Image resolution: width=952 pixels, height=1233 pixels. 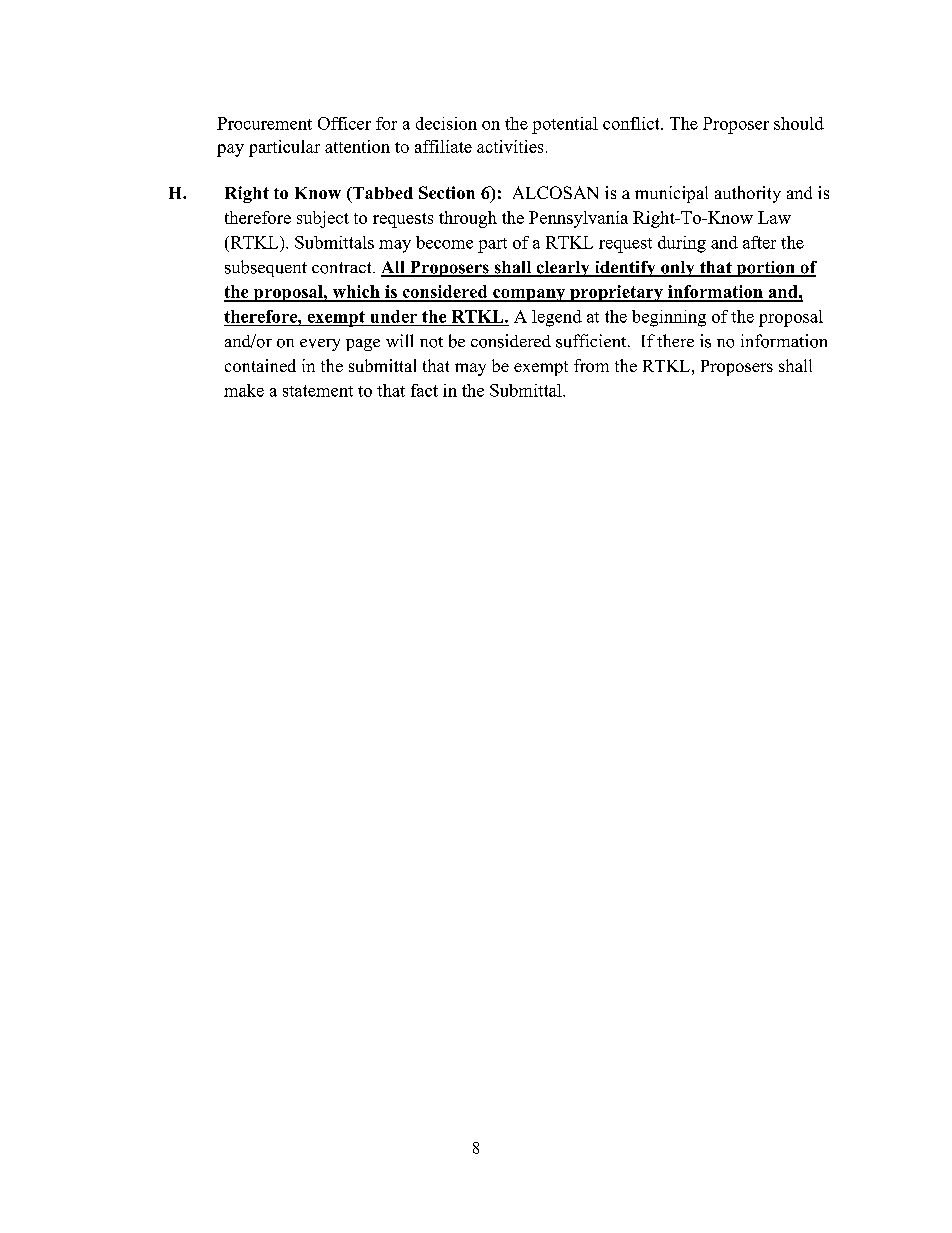 What do you see at coordinates (565, 125) in the image?
I see `potential` at bounding box center [565, 125].
